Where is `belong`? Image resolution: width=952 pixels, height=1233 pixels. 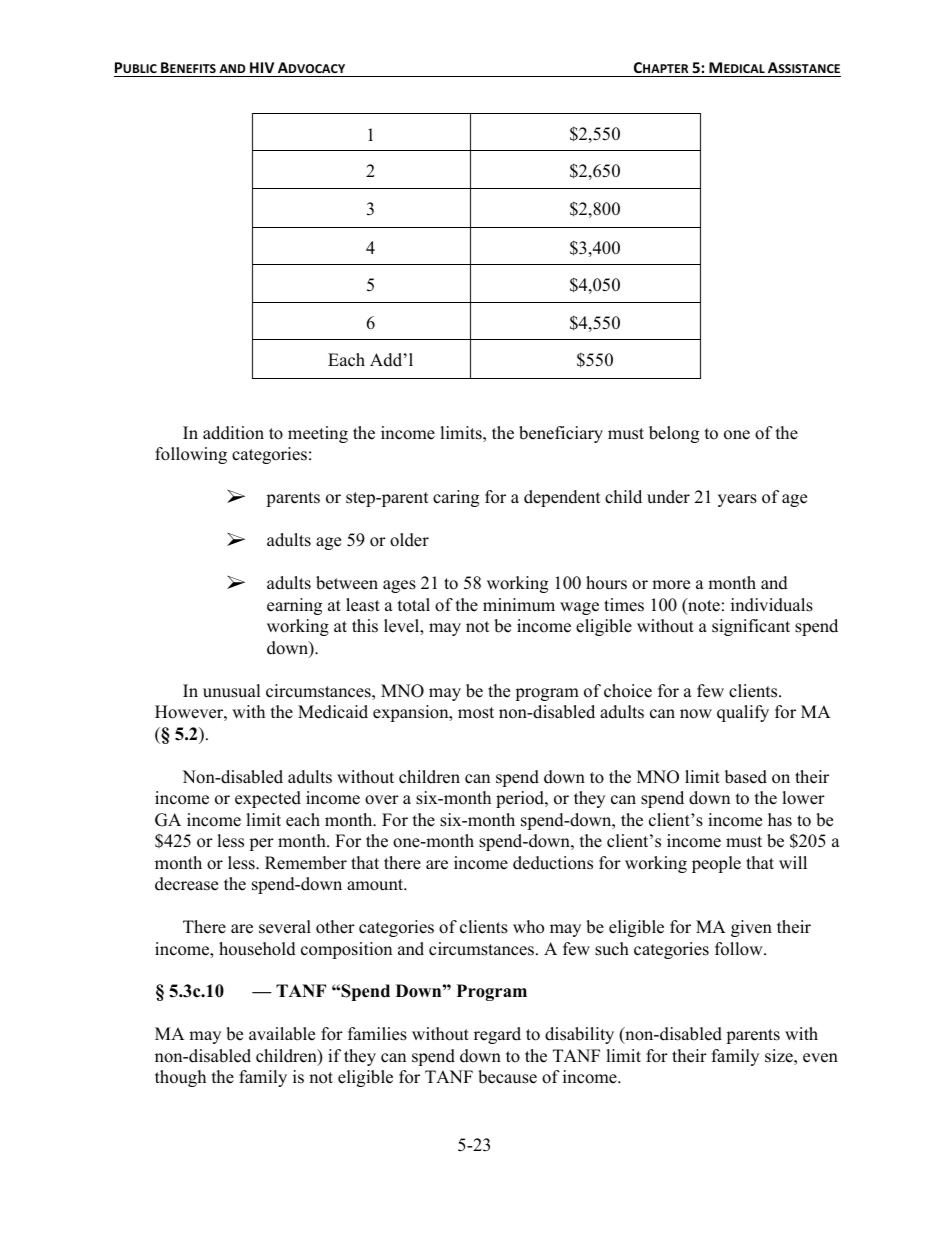
belong is located at coordinates (674, 434).
